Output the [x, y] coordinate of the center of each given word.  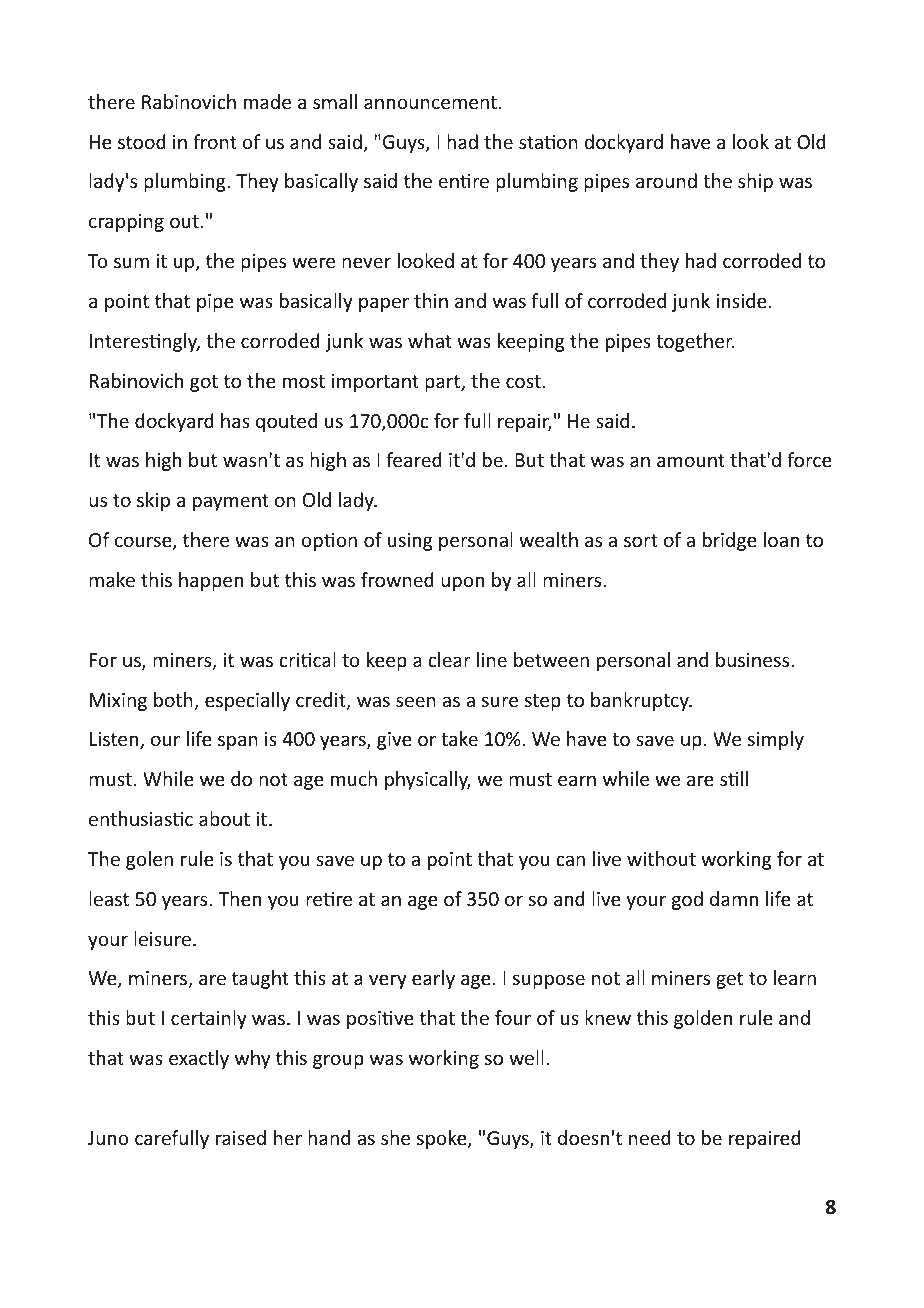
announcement [430, 102]
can [570, 860]
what [430, 340]
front [215, 141]
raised [241, 1137]
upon [462, 583]
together [695, 342]
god [687, 900]
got [204, 383]
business [754, 659]
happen [211, 581]
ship [755, 182]
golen [149, 860]
